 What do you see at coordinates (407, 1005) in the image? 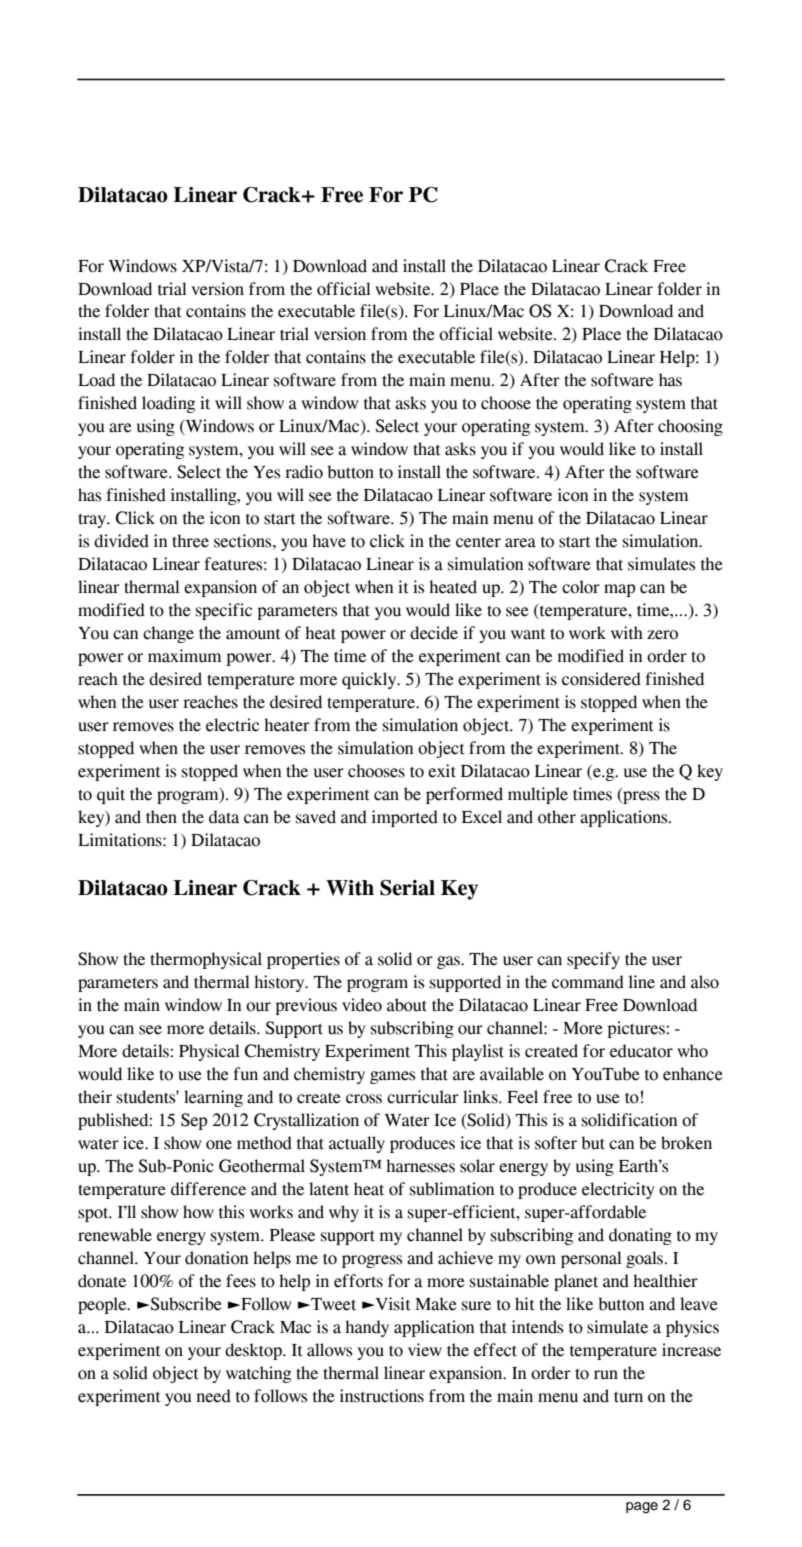
I see `about` at bounding box center [407, 1005].
